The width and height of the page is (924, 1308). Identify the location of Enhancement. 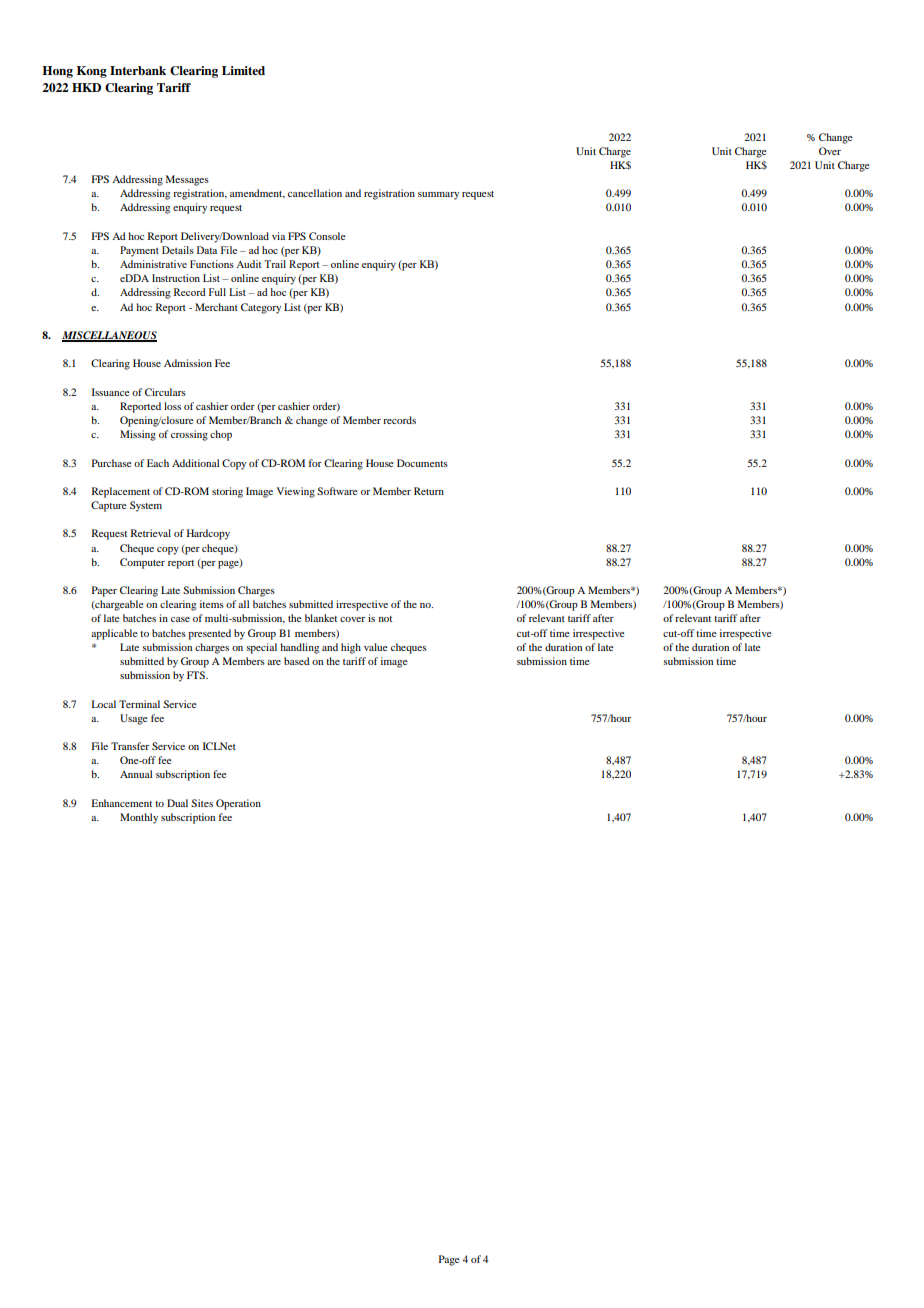
(122, 803).
